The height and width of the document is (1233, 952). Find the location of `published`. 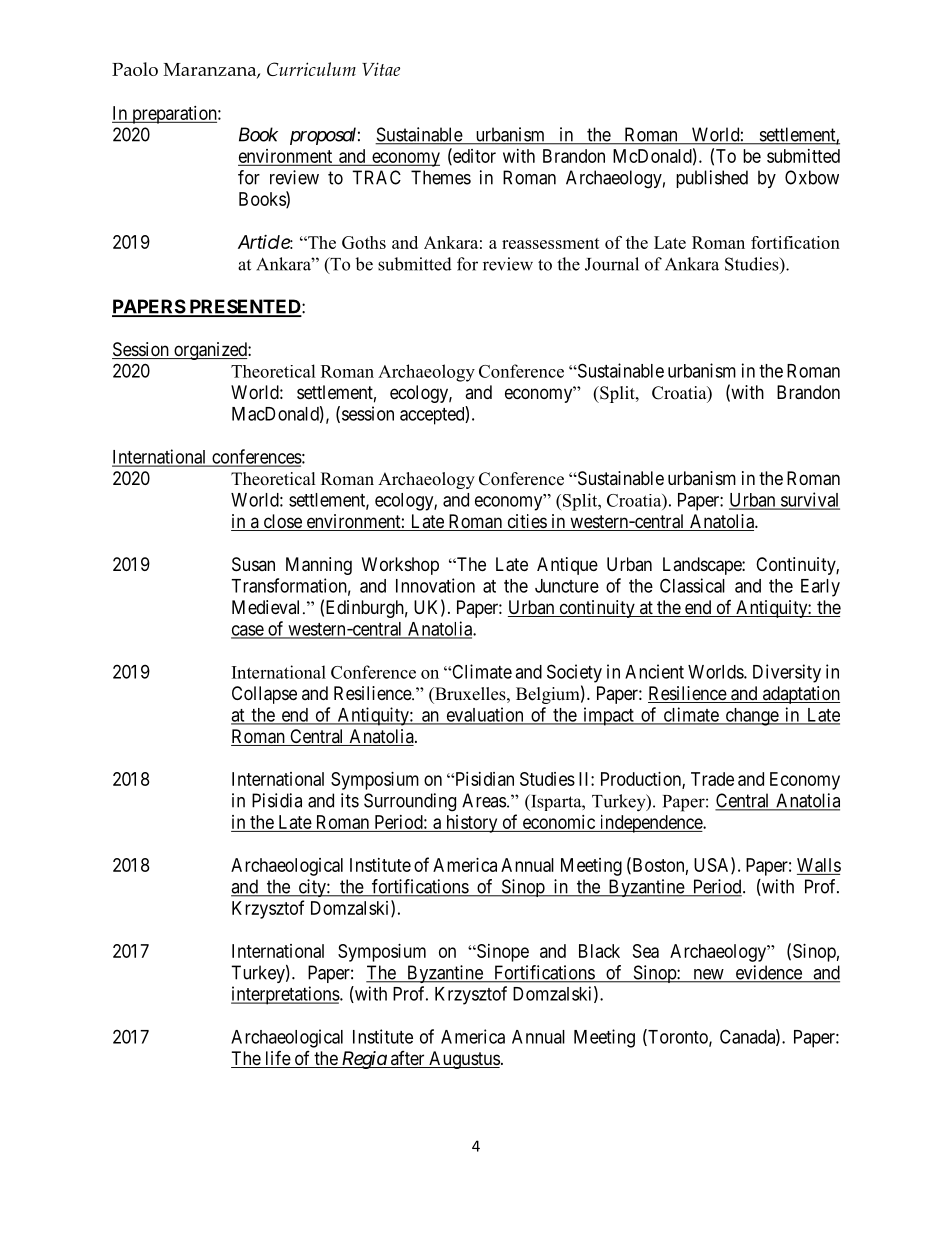

published is located at coordinates (712, 179).
